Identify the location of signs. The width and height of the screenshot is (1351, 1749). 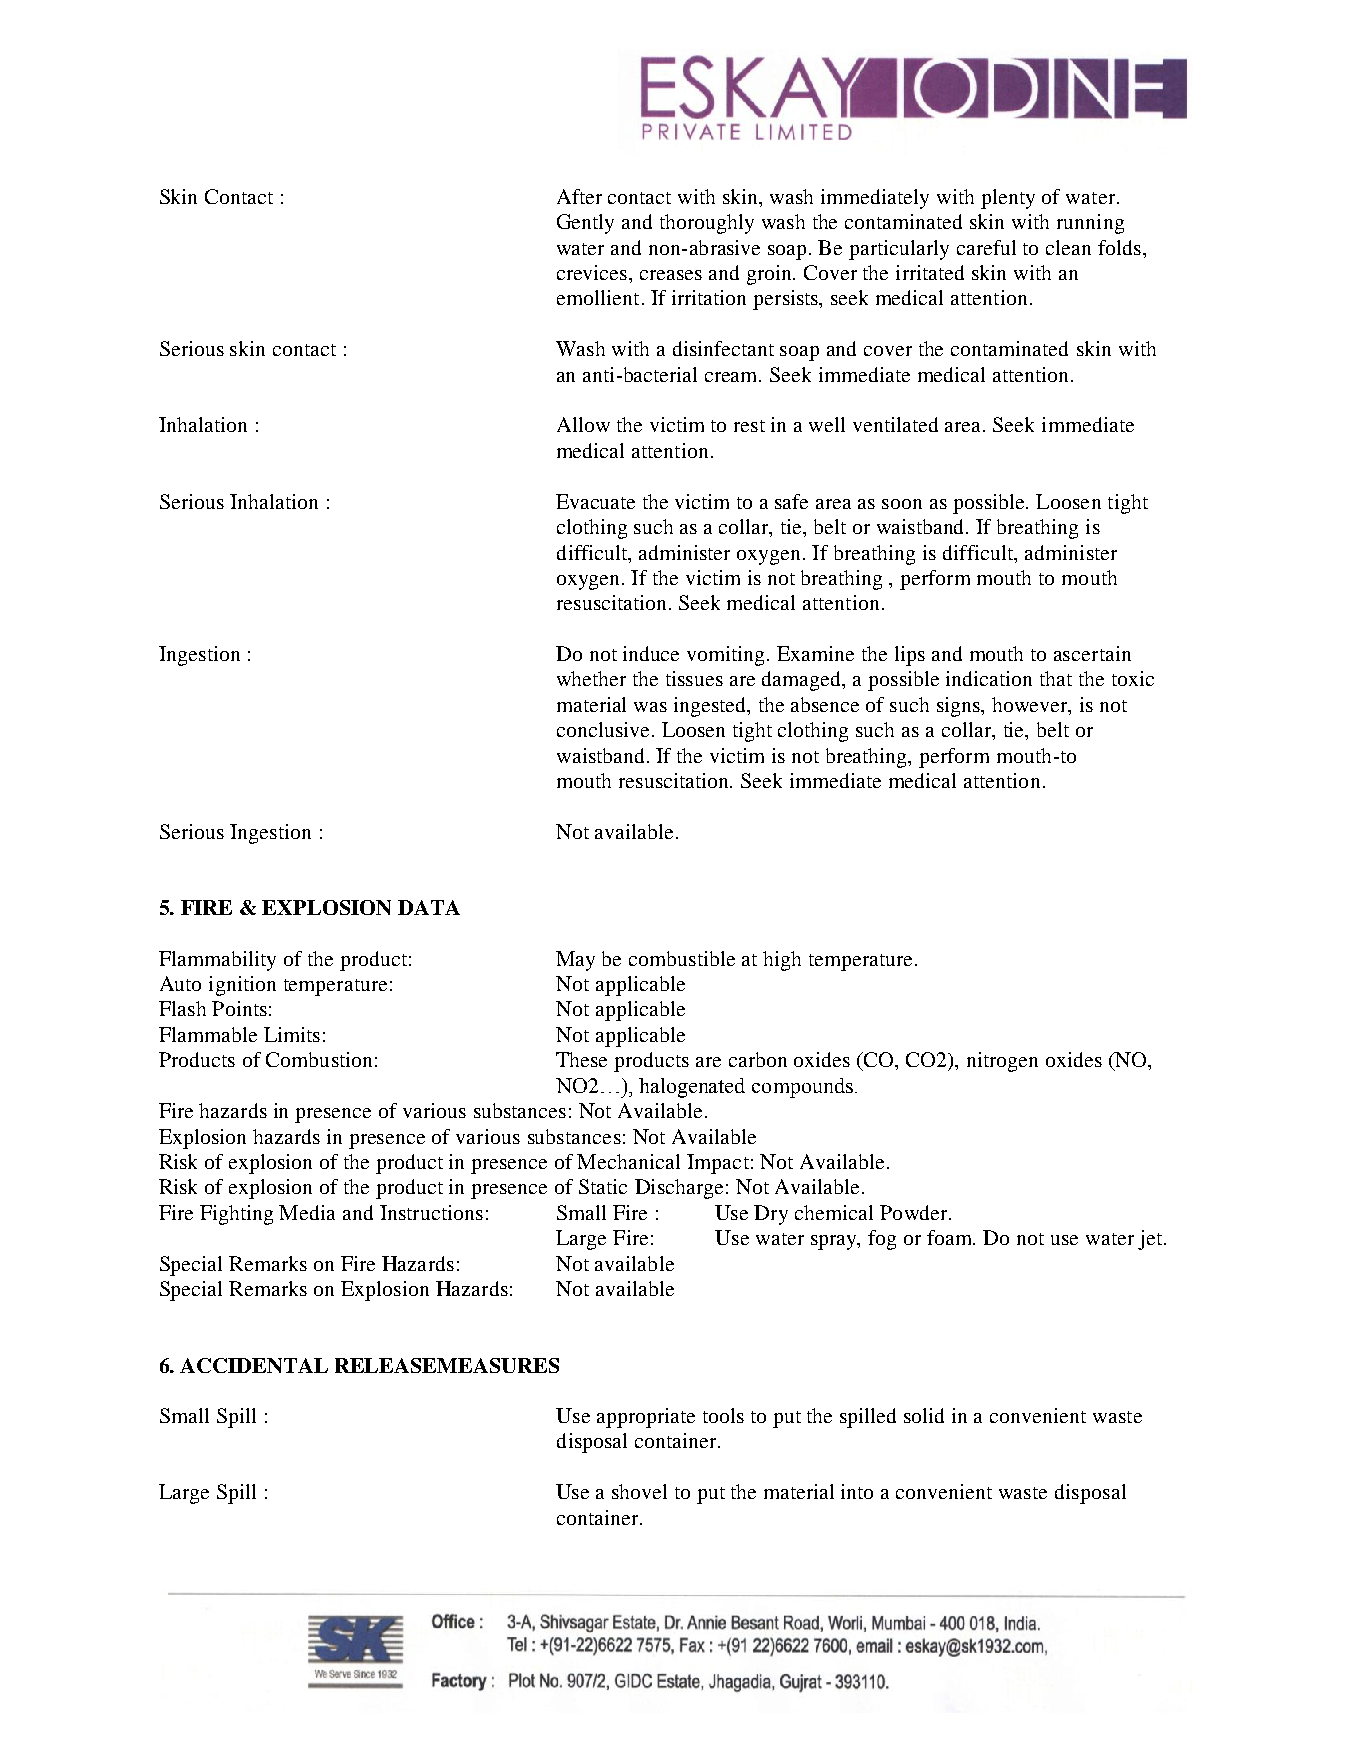
(960, 707).
